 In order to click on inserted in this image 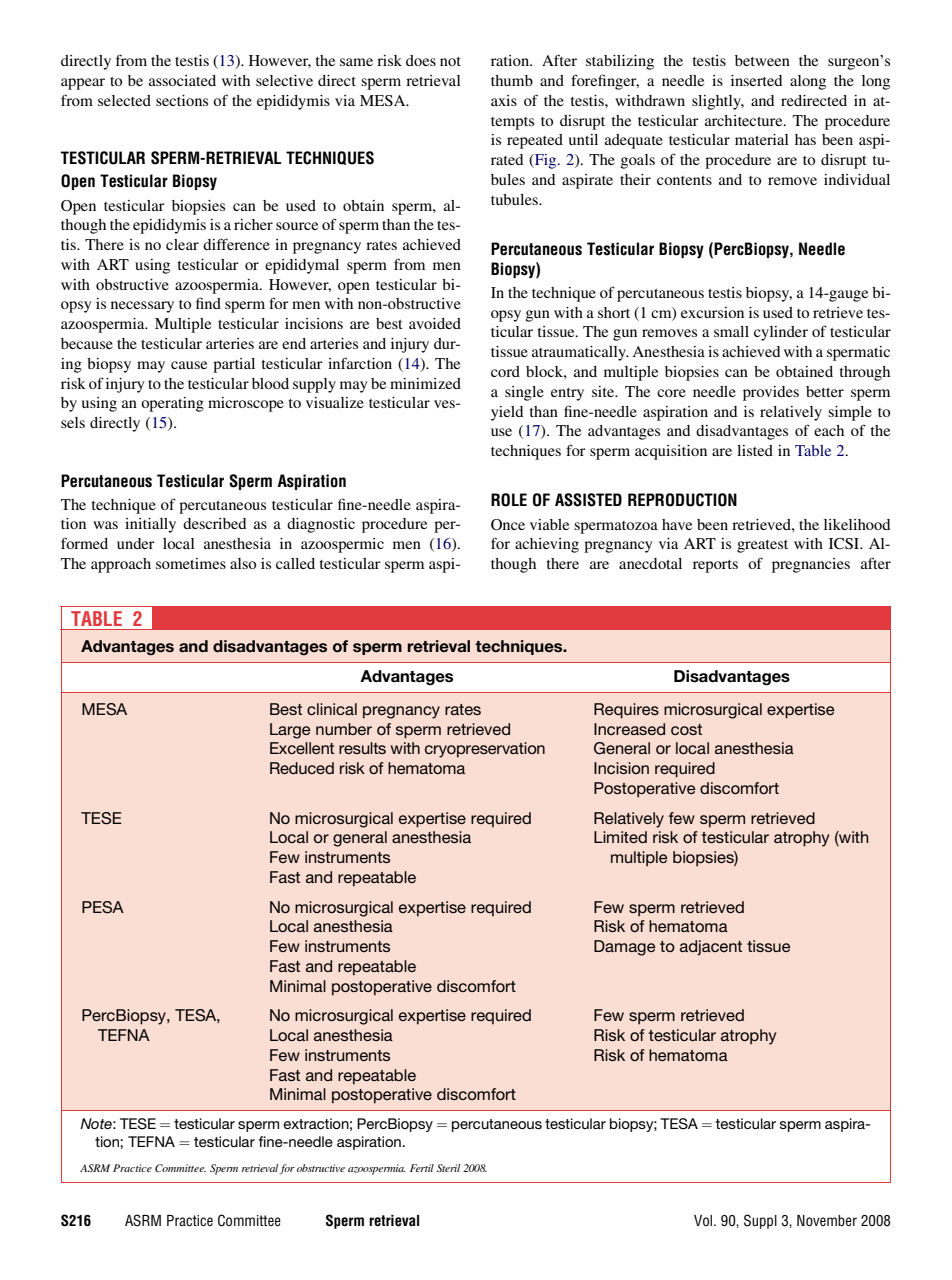, I will do `click(756, 80)`.
